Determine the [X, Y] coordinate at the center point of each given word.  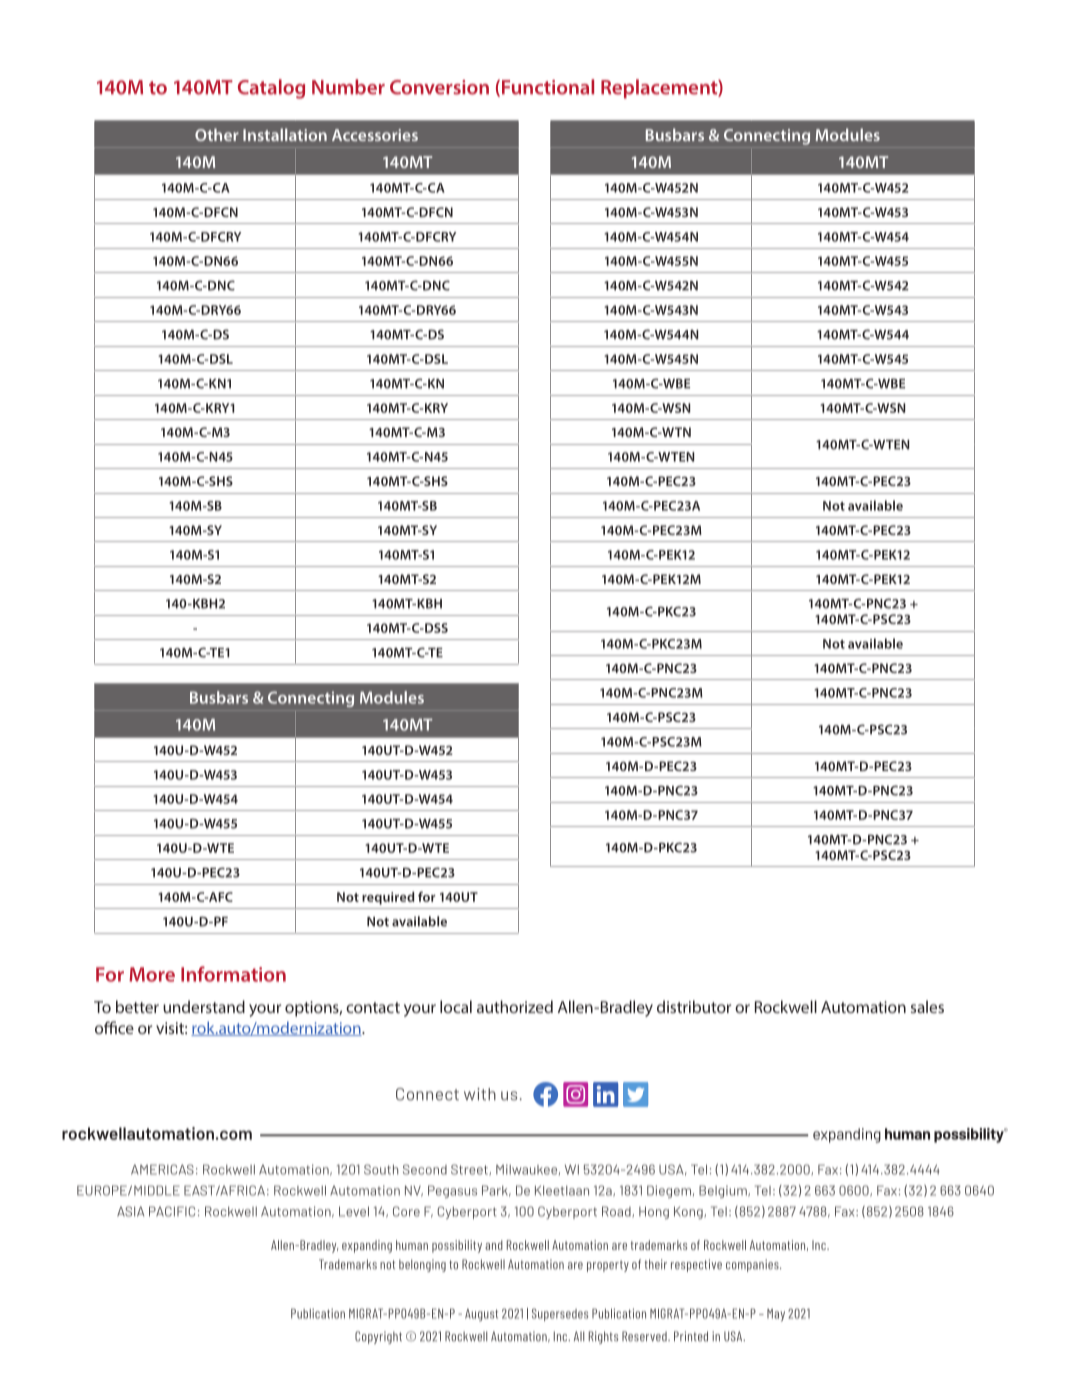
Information [233, 974]
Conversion [439, 87]
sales [927, 1006]
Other [217, 134]
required [388, 898]
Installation [285, 134]
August [481, 1315]
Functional [546, 88]
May [776, 1315]
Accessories [375, 135]
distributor [694, 1006]
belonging [422, 1265]
